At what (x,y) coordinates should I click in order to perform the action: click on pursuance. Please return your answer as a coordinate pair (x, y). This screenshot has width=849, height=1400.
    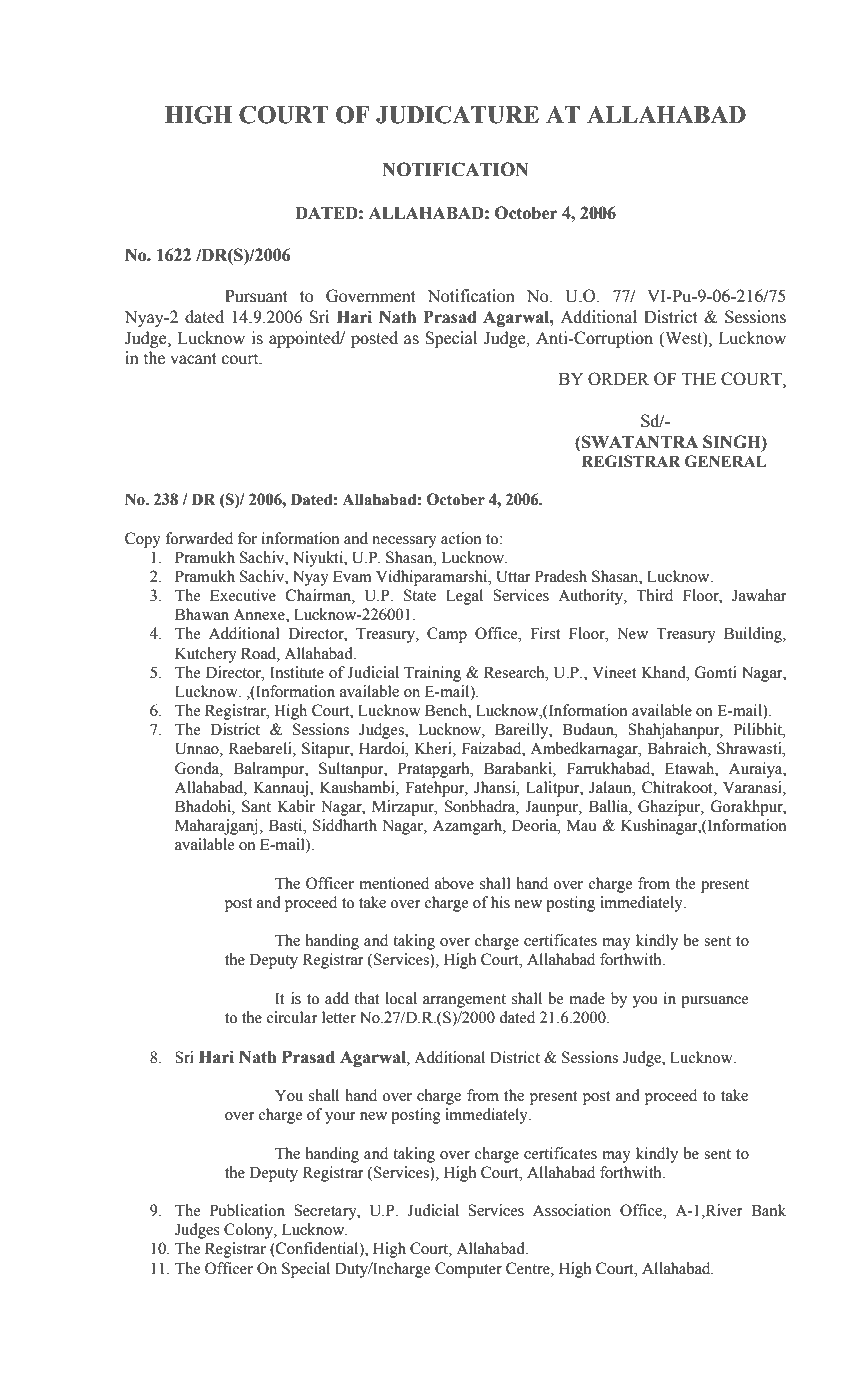
    Looking at the image, I should click on (715, 1002).
